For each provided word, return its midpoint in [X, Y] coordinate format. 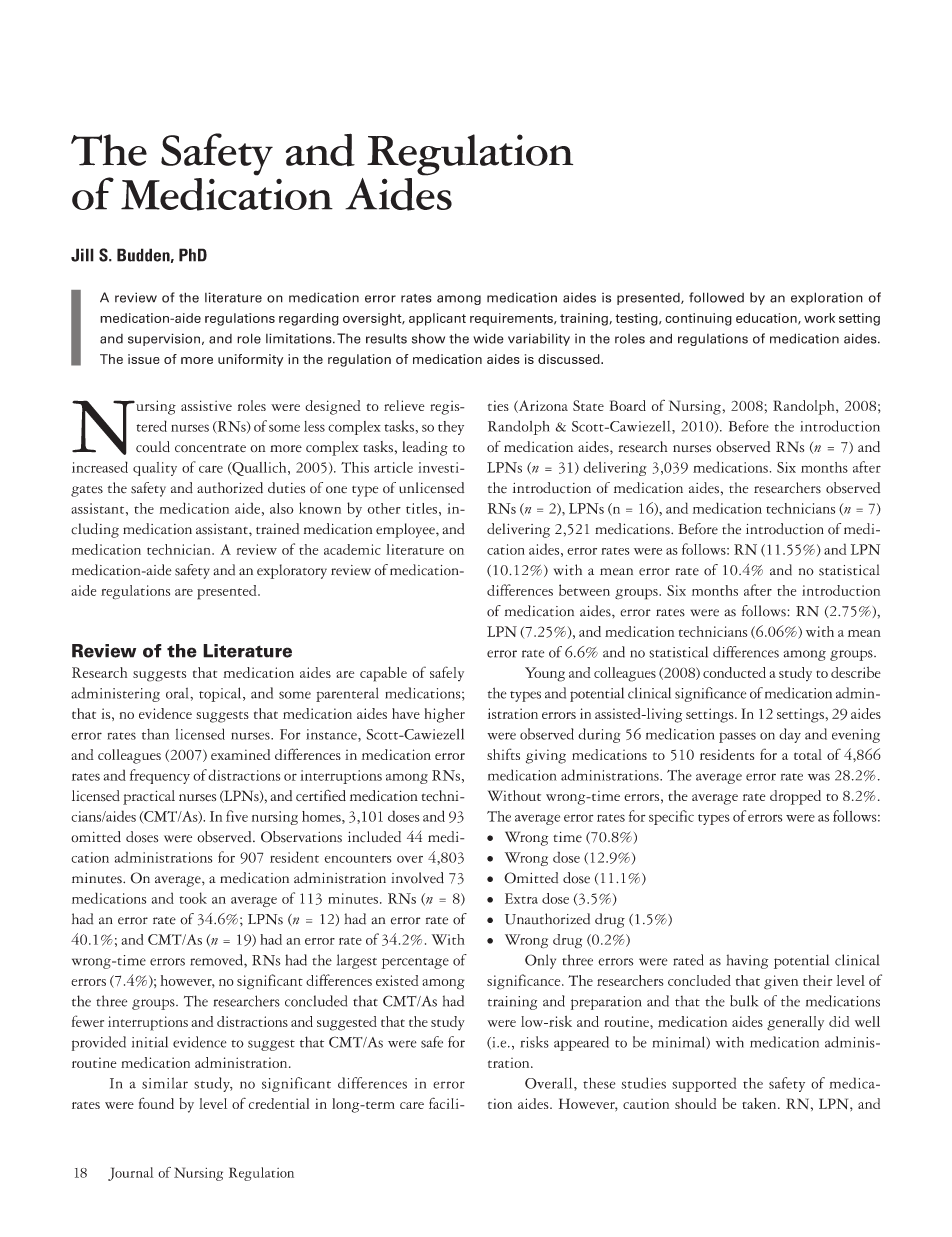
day [790, 735]
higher [444, 715]
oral [178, 693]
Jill [82, 255]
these [599, 1083]
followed [716, 297]
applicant [437, 319]
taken [760, 1103]
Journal [131, 1174]
